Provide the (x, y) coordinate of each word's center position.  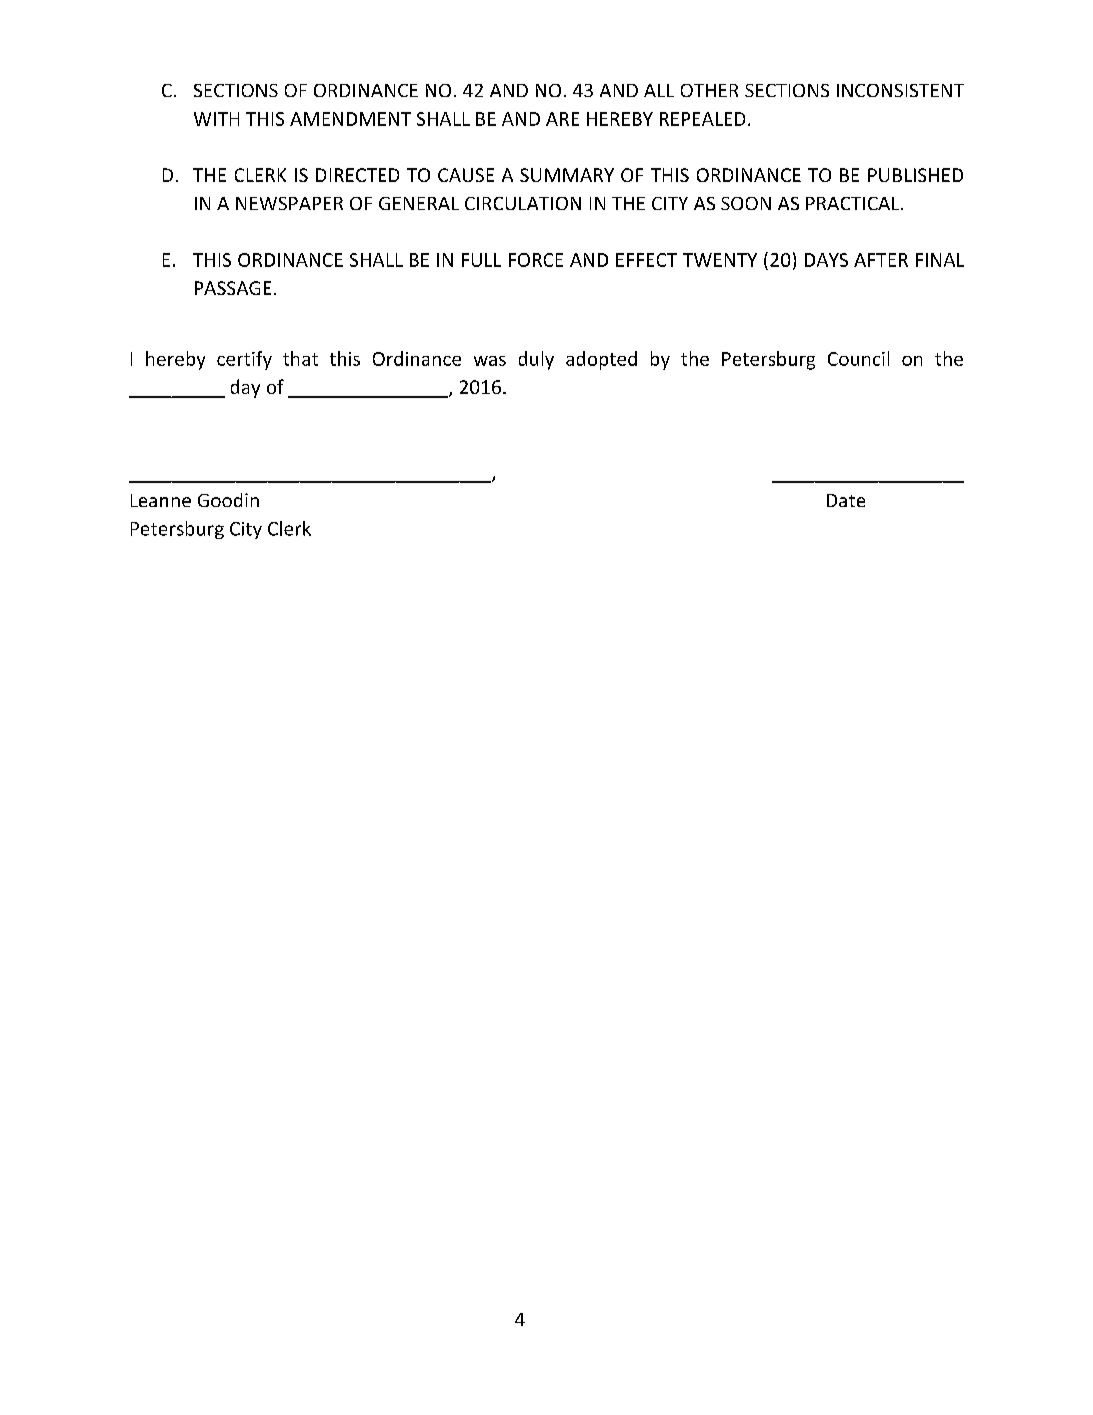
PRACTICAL (854, 203)
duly (536, 360)
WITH (216, 119)
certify (244, 360)
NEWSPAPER (289, 203)
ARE (562, 119)
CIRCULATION (523, 203)
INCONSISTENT (900, 90)
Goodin (228, 500)
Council (858, 358)
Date (846, 500)
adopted (601, 360)
